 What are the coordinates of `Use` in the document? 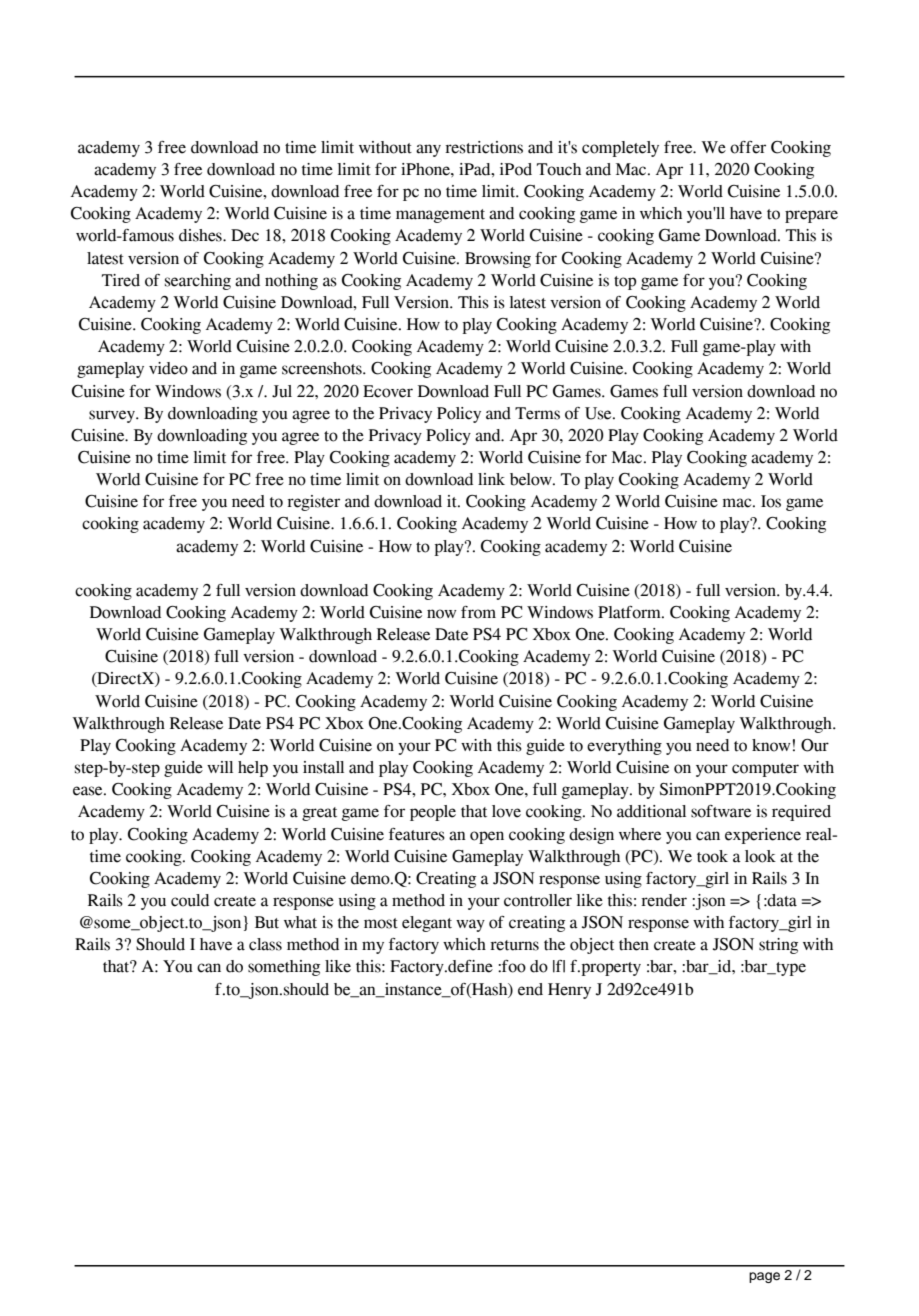 It's located at (599, 413).
